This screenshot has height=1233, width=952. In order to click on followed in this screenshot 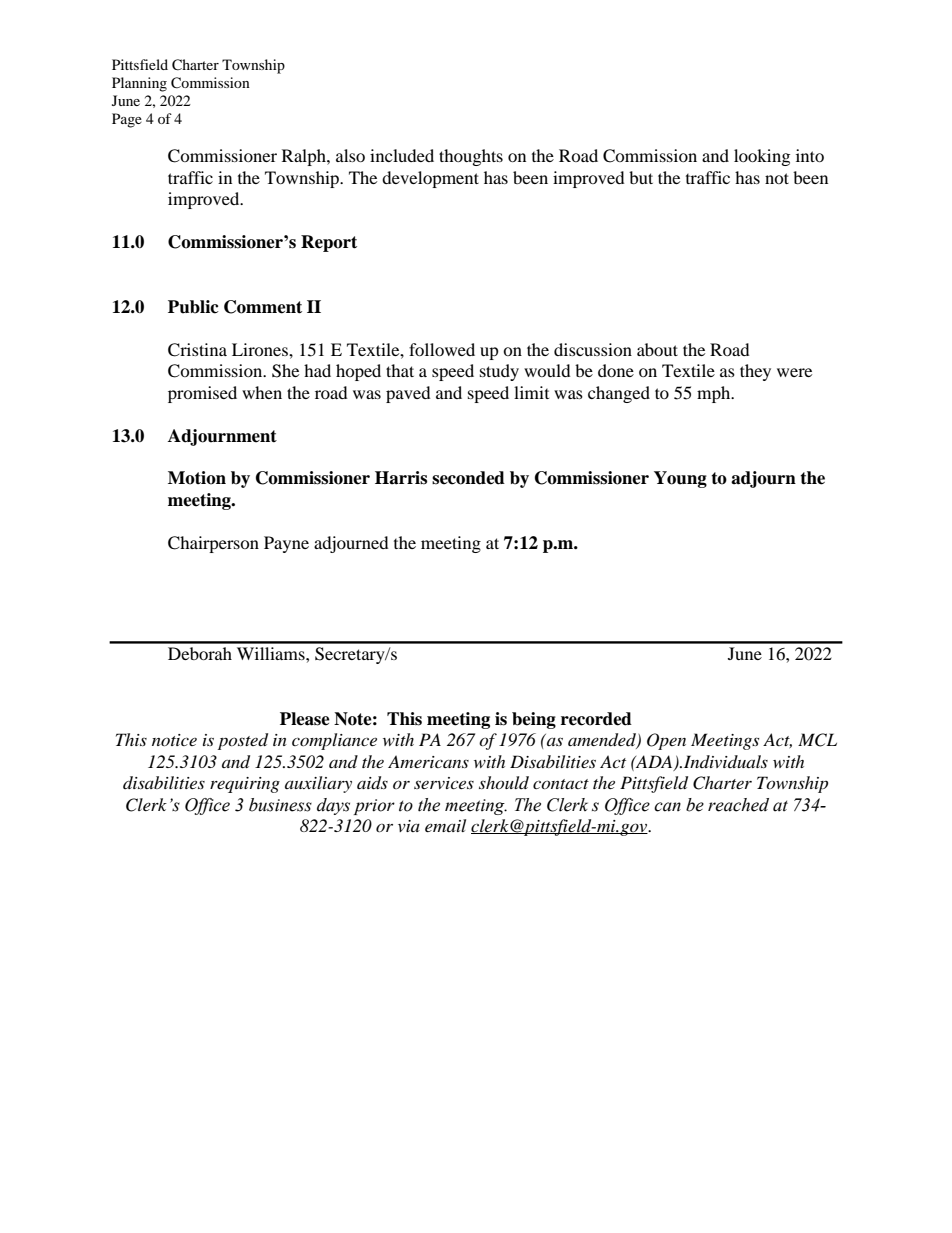, I will do `click(442, 349)`.
